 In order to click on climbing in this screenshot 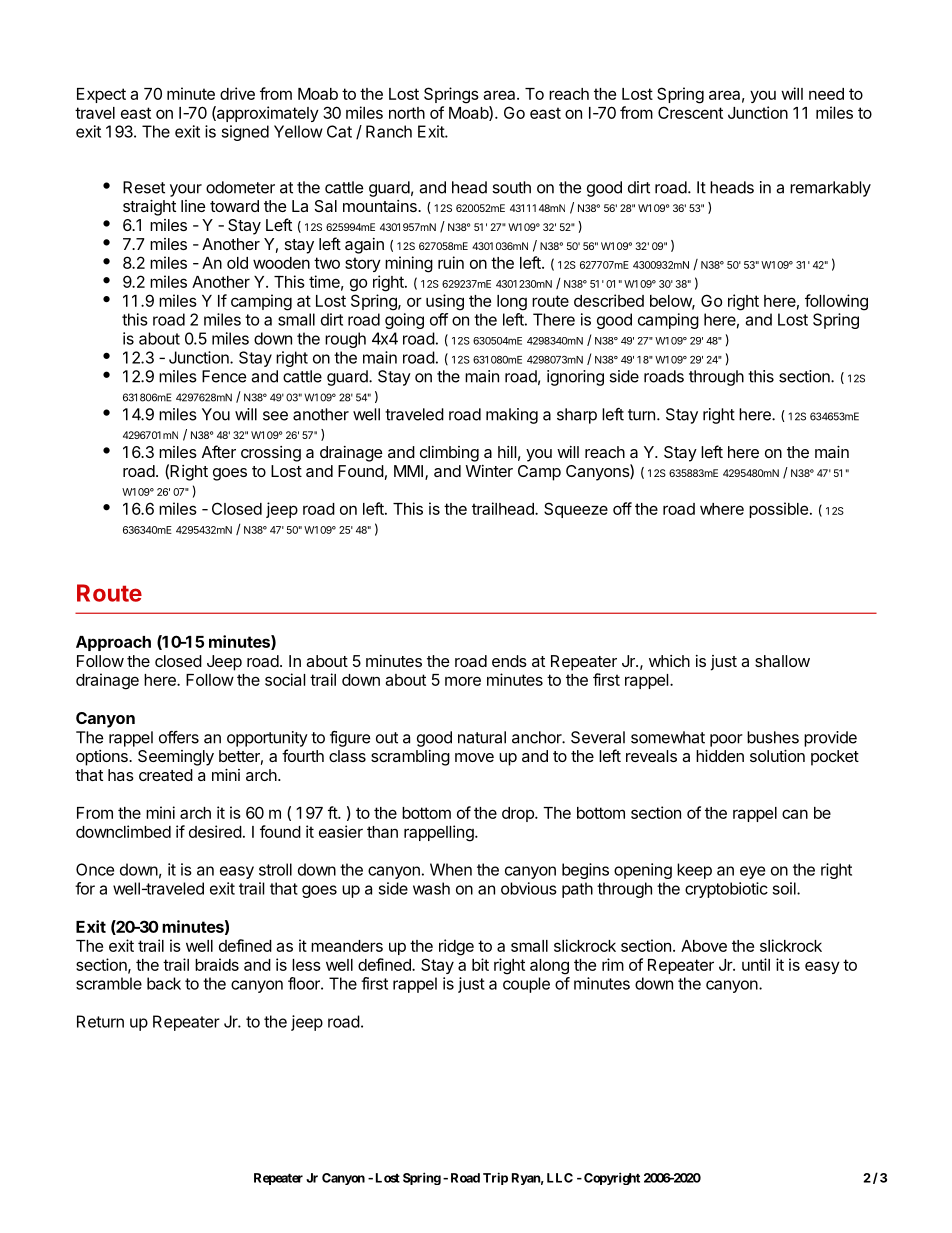, I will do `click(449, 454)`.
